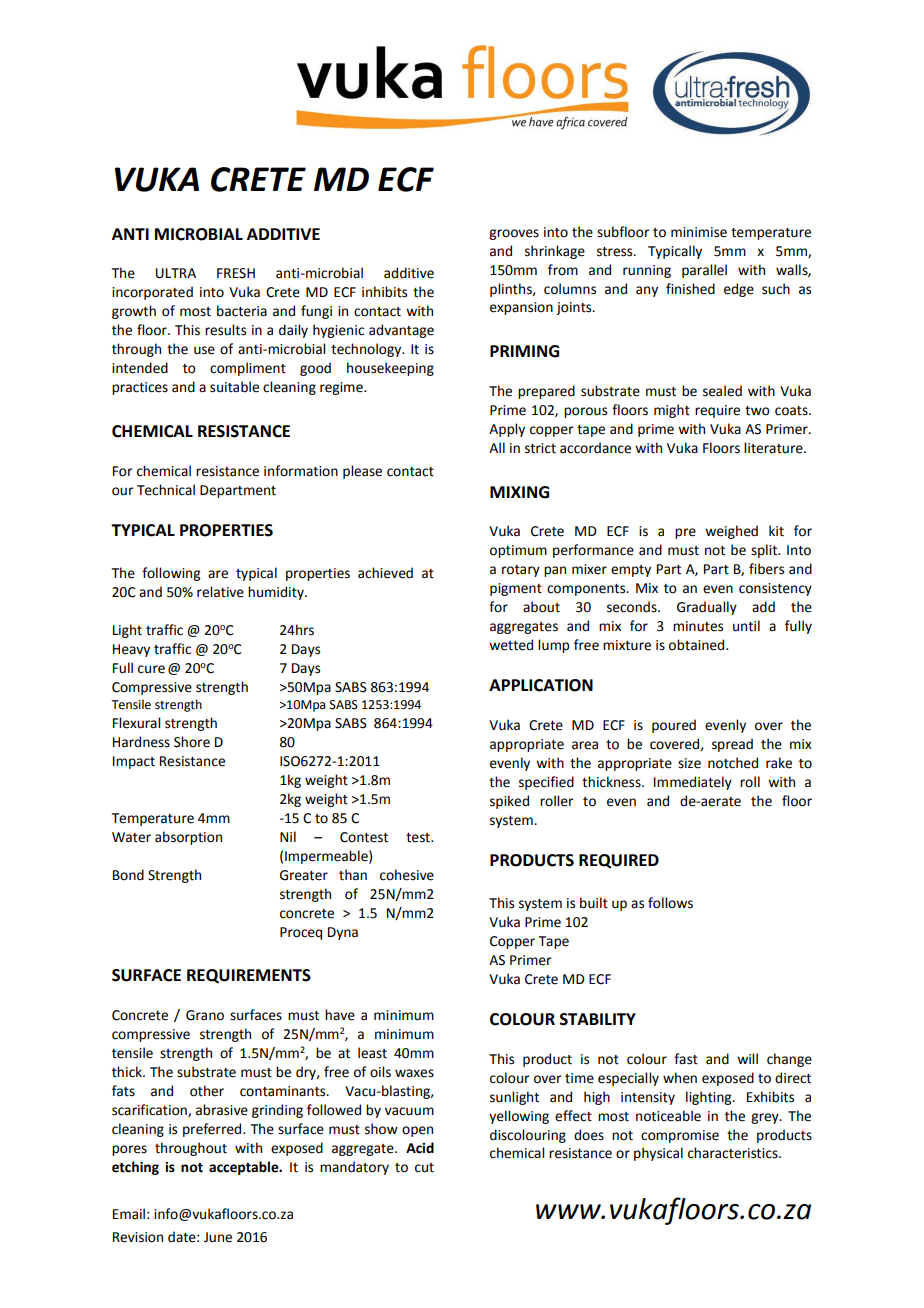 Image resolution: width=924 pixels, height=1308 pixels. Describe the element at coordinates (176, 273) in the screenshot. I see `ULTRA` at that location.
